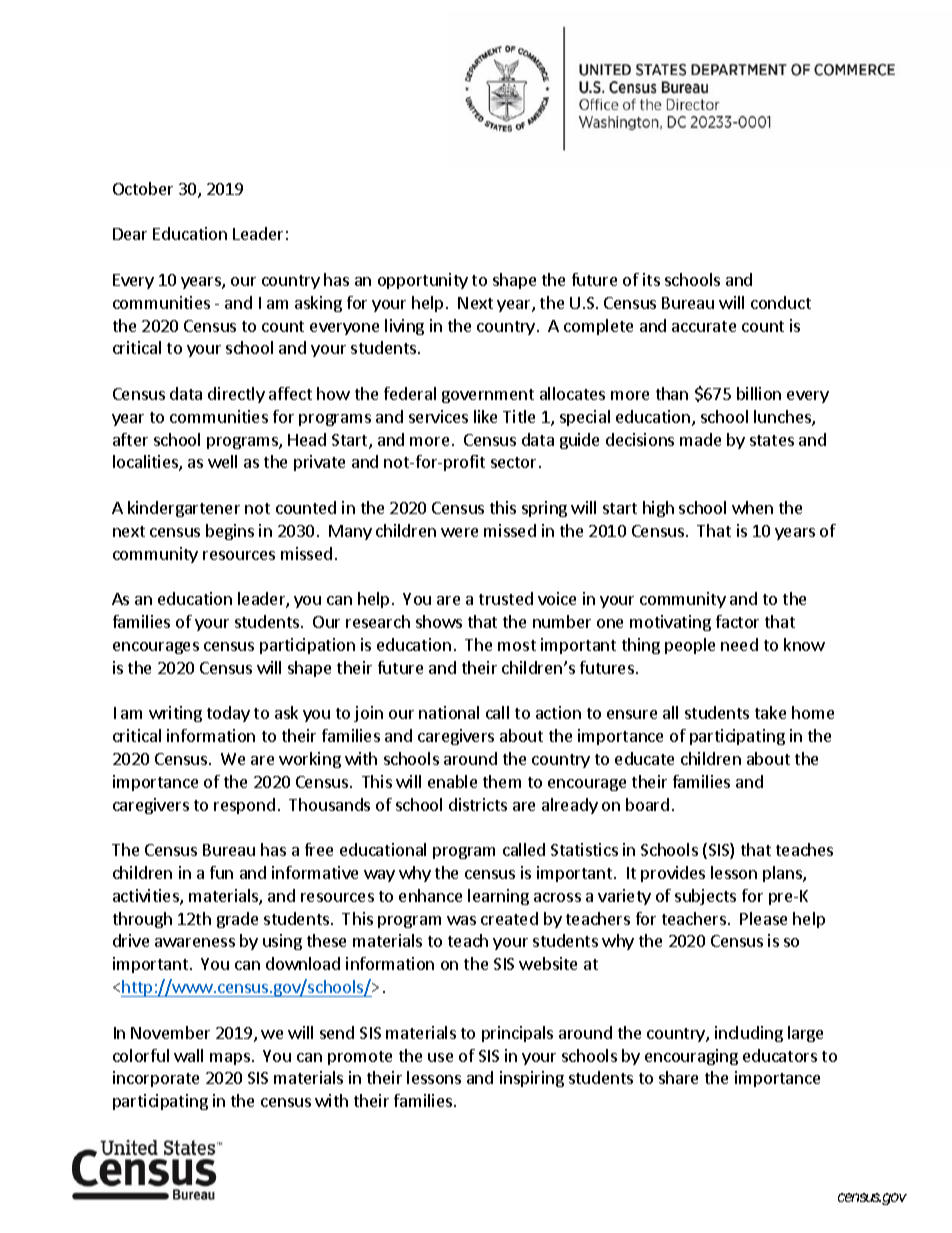 The width and height of the image is (952, 1233). What do you see at coordinates (230, 532) in the image?
I see `begins` at bounding box center [230, 532].
